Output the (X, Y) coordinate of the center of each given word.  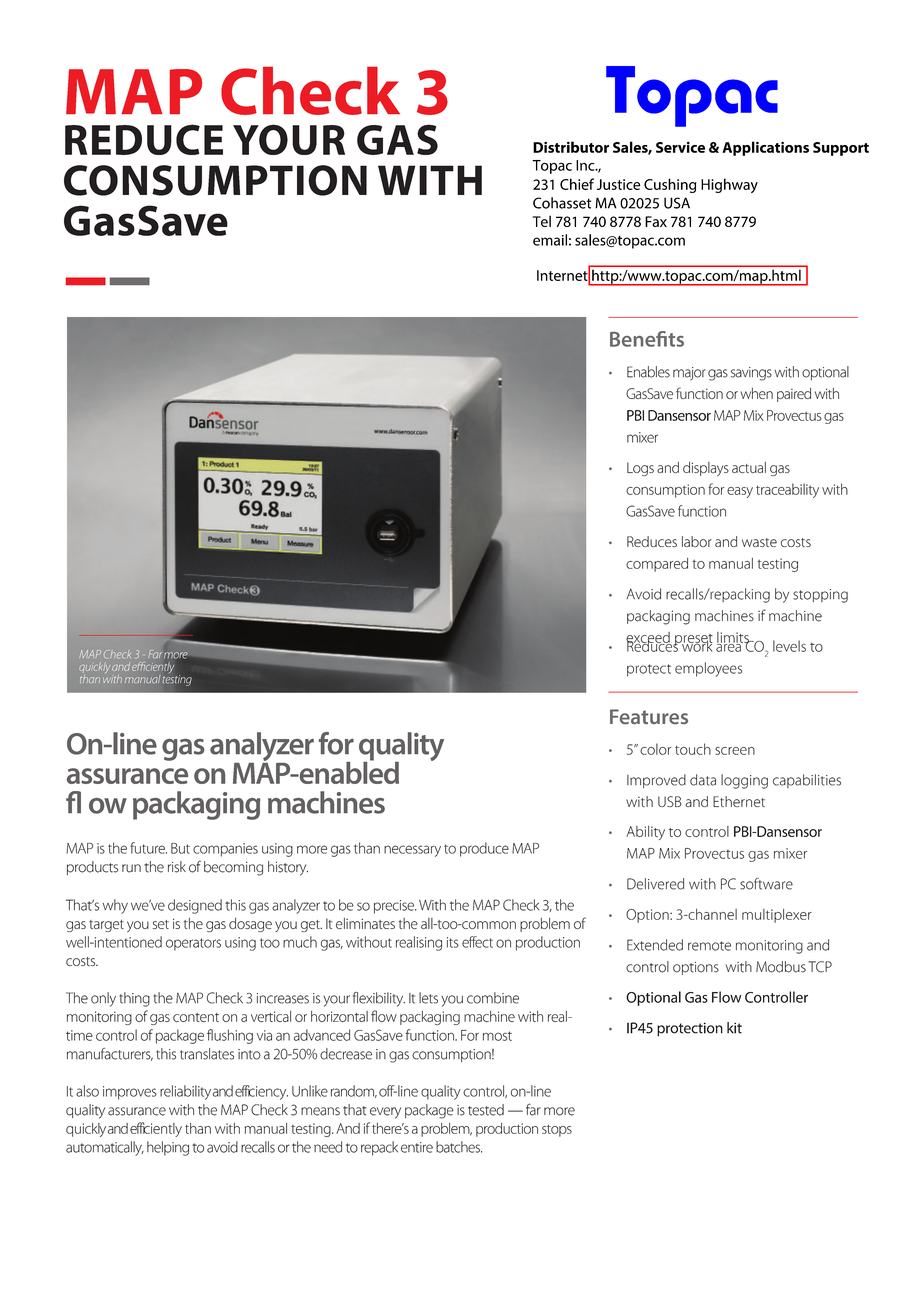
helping (168, 1148)
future (148, 848)
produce (484, 849)
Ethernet (739, 801)
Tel (542, 221)
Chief (577, 184)
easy (740, 492)
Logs (640, 469)
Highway (729, 185)
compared (657, 565)
